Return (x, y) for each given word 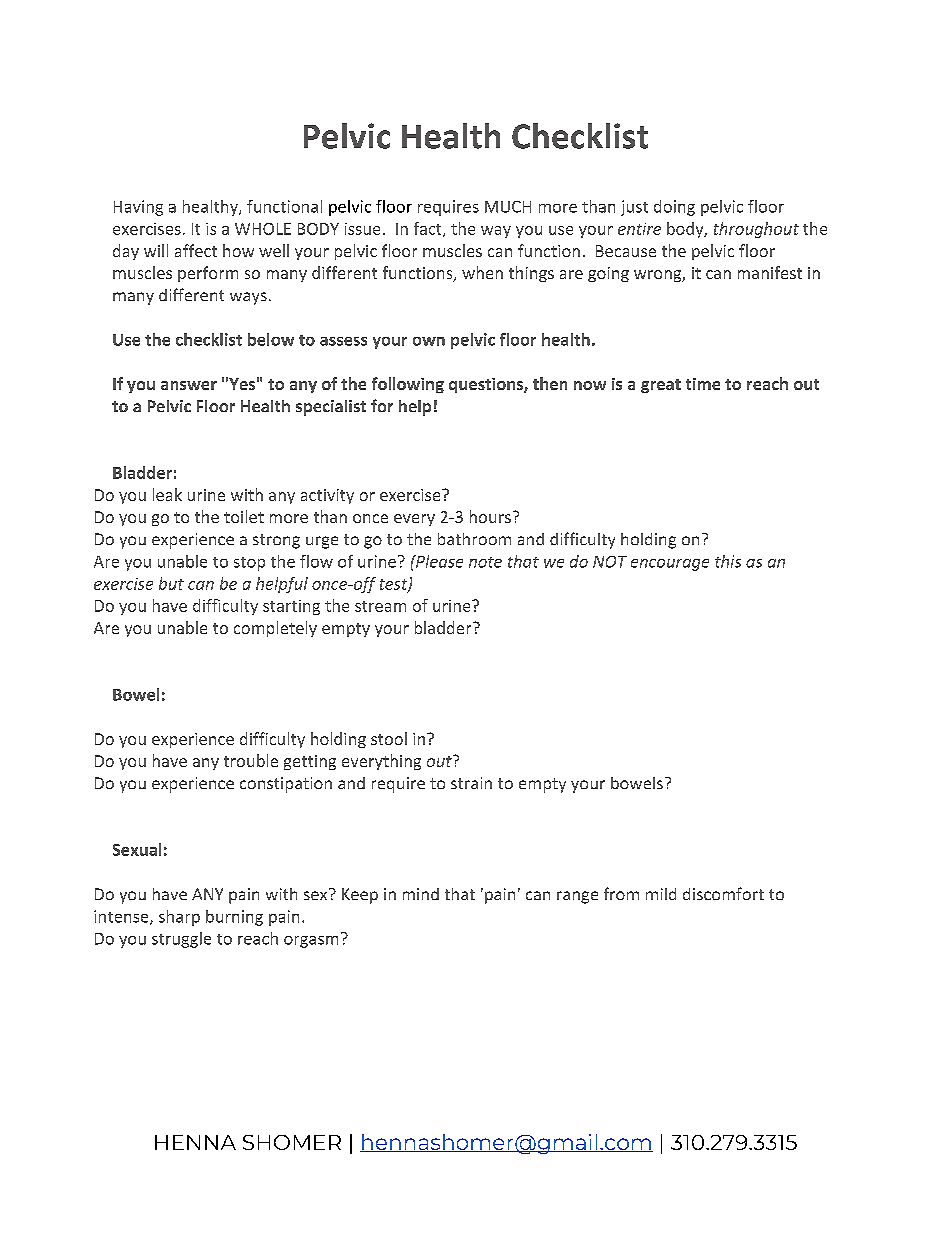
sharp (179, 918)
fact (429, 229)
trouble (251, 760)
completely (275, 629)
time (703, 384)
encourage (670, 565)
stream (380, 606)
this (728, 561)
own (429, 341)
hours (490, 516)
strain (471, 783)
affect (196, 250)
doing (674, 208)
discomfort (723, 893)
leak (167, 494)
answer (189, 385)
